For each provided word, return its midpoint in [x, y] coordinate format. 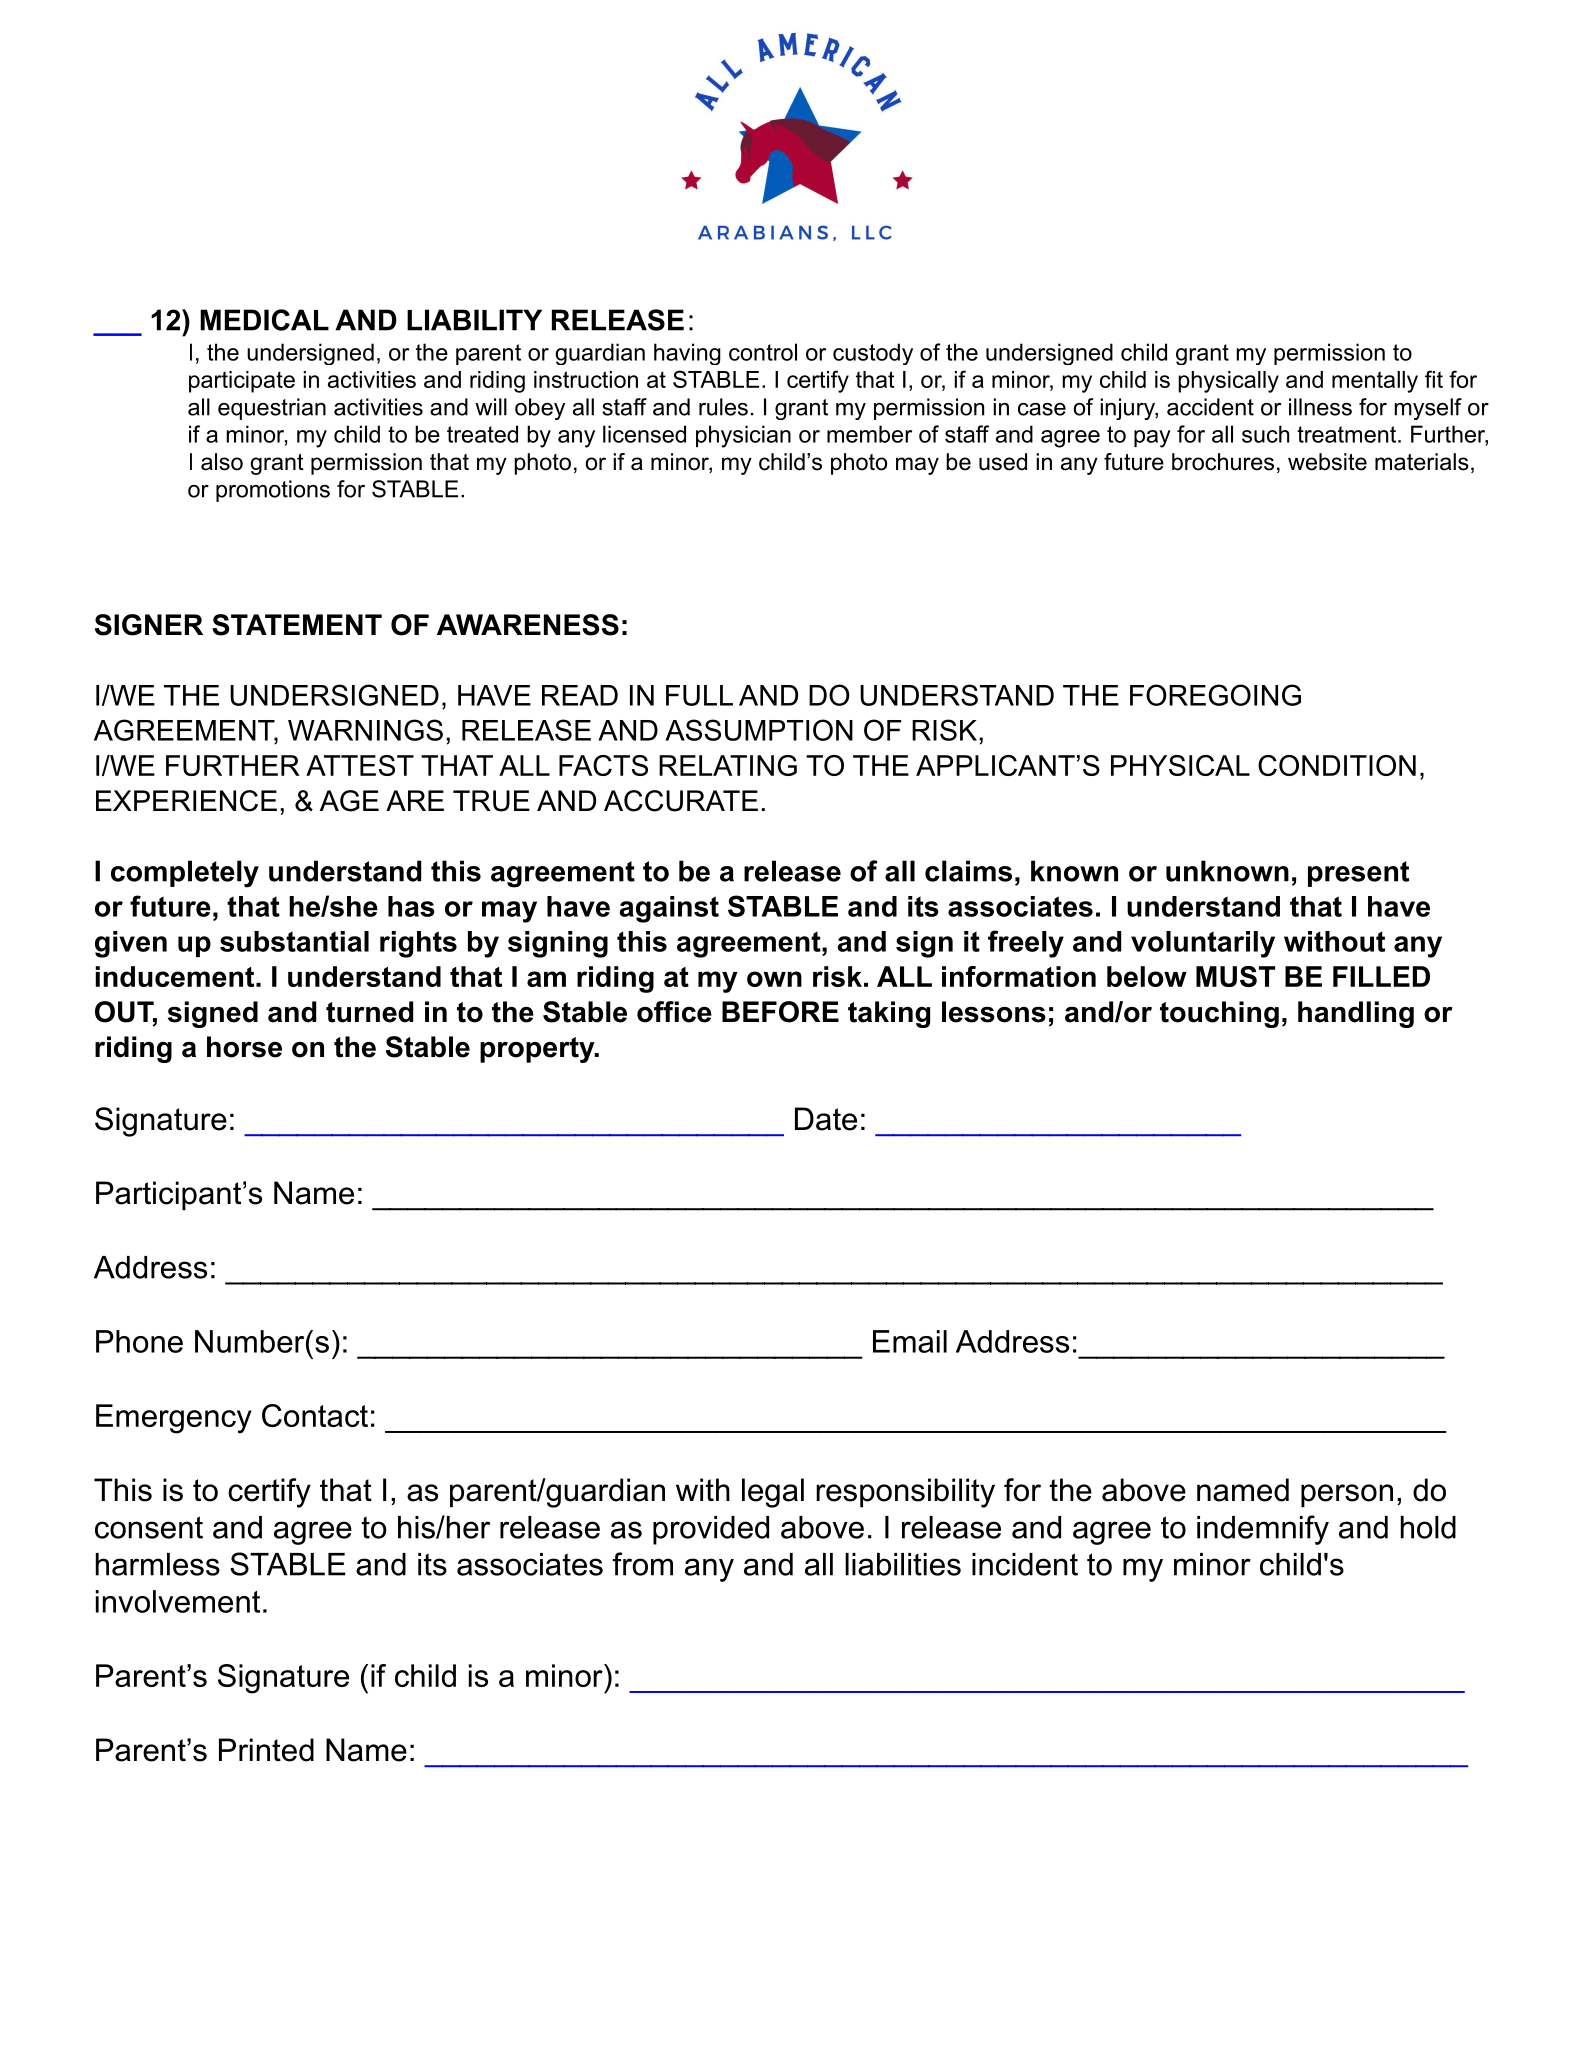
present [1358, 874]
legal [773, 1493]
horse [244, 1047]
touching [1219, 1014]
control [763, 352]
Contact [315, 1415]
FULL [699, 695]
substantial [294, 941]
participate [242, 382]
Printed [266, 1750]
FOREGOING [1215, 695]
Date [826, 1119]
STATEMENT [297, 625]
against [669, 909]
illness [1320, 407]
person [1347, 1496]
